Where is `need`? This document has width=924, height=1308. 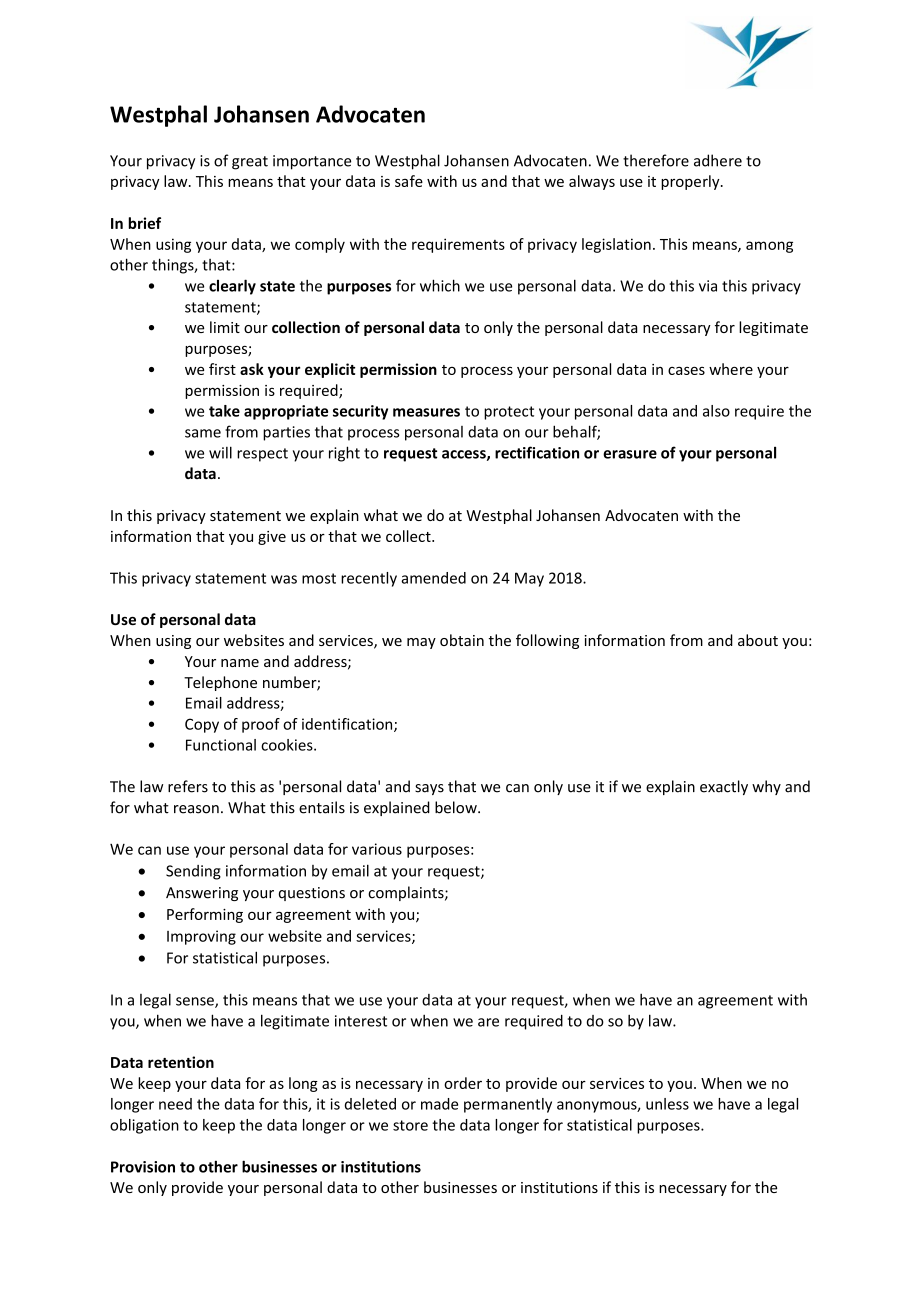
need is located at coordinates (175, 1104).
